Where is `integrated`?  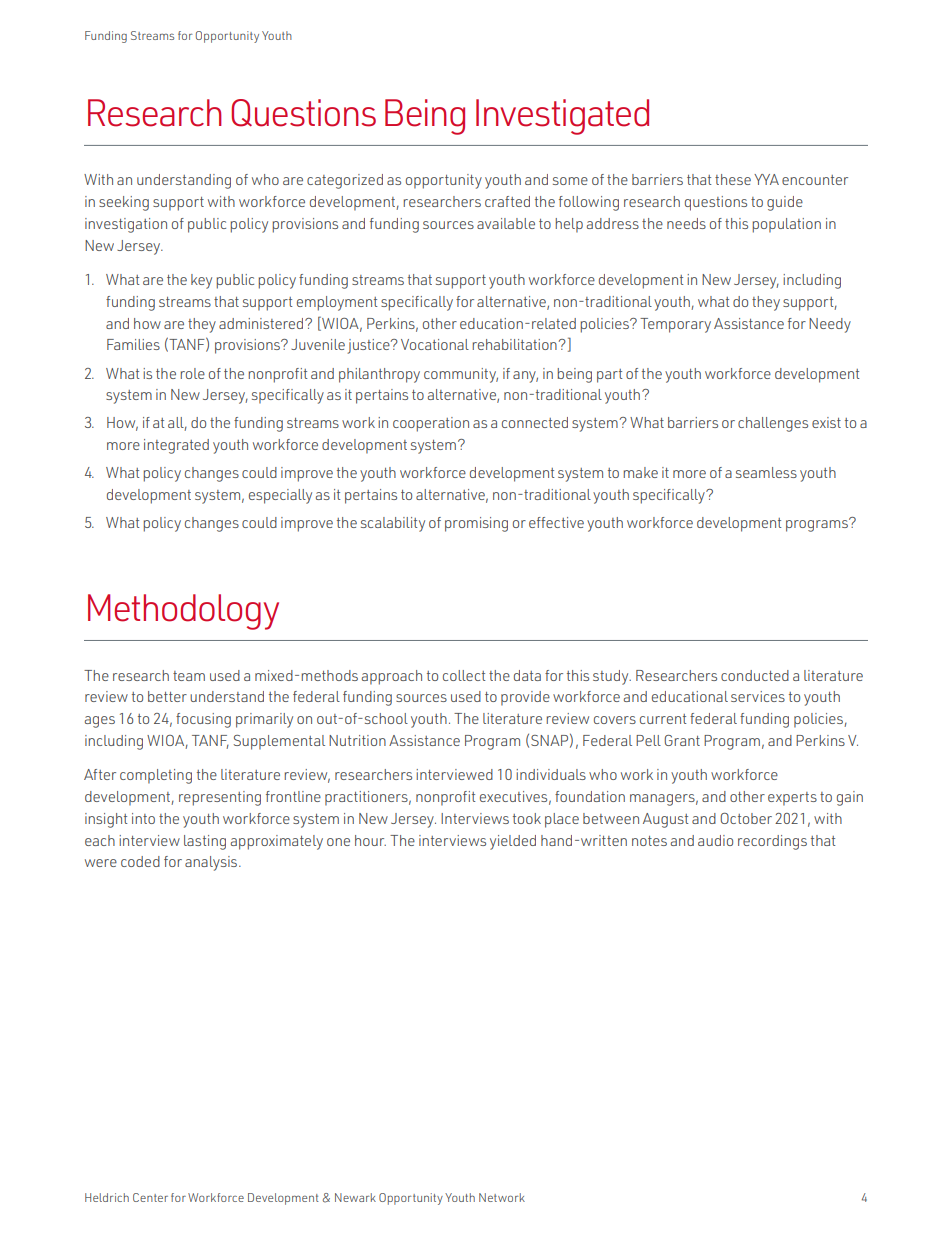
integrated is located at coordinates (176, 446).
